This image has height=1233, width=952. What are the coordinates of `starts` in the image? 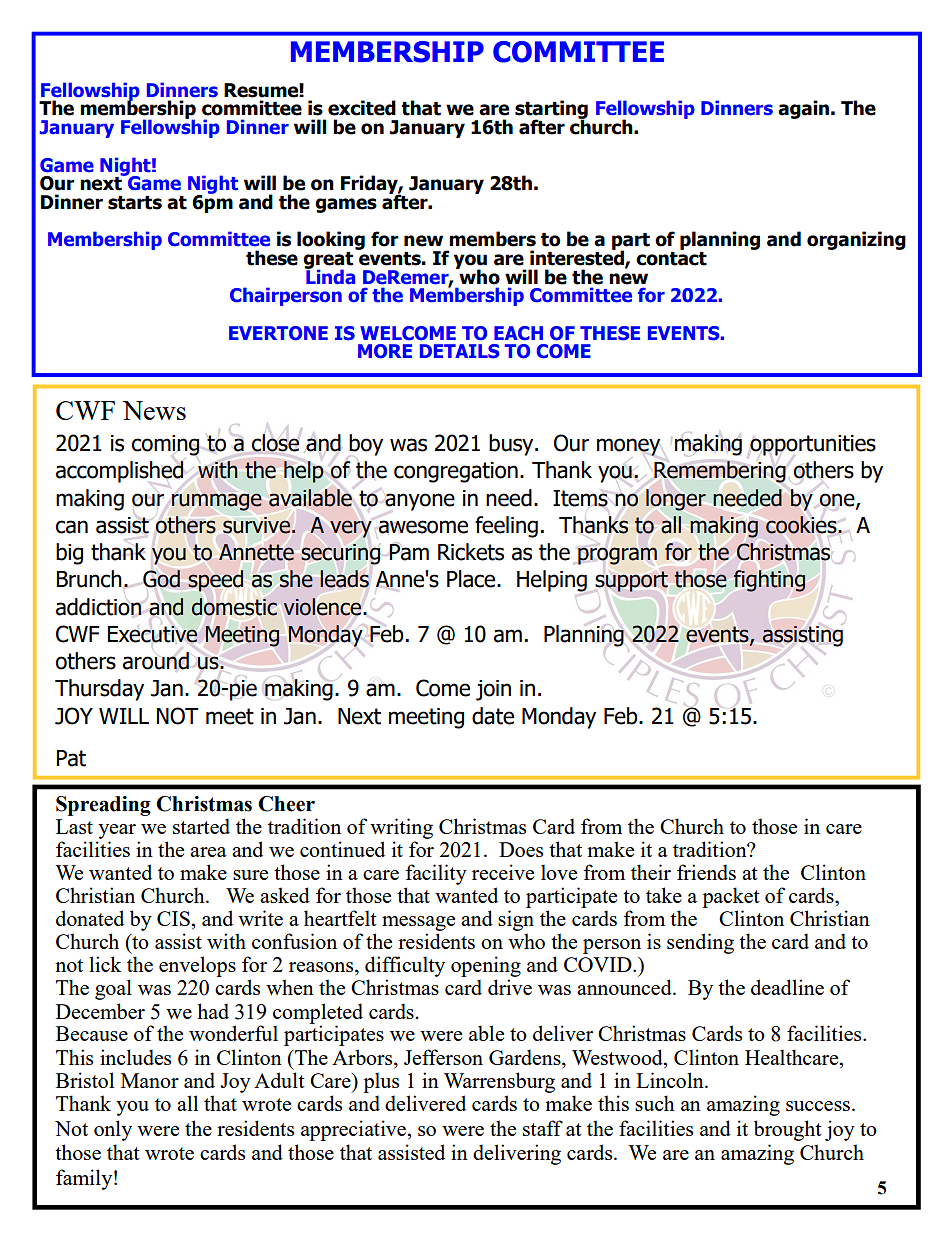 It's located at (135, 203).
